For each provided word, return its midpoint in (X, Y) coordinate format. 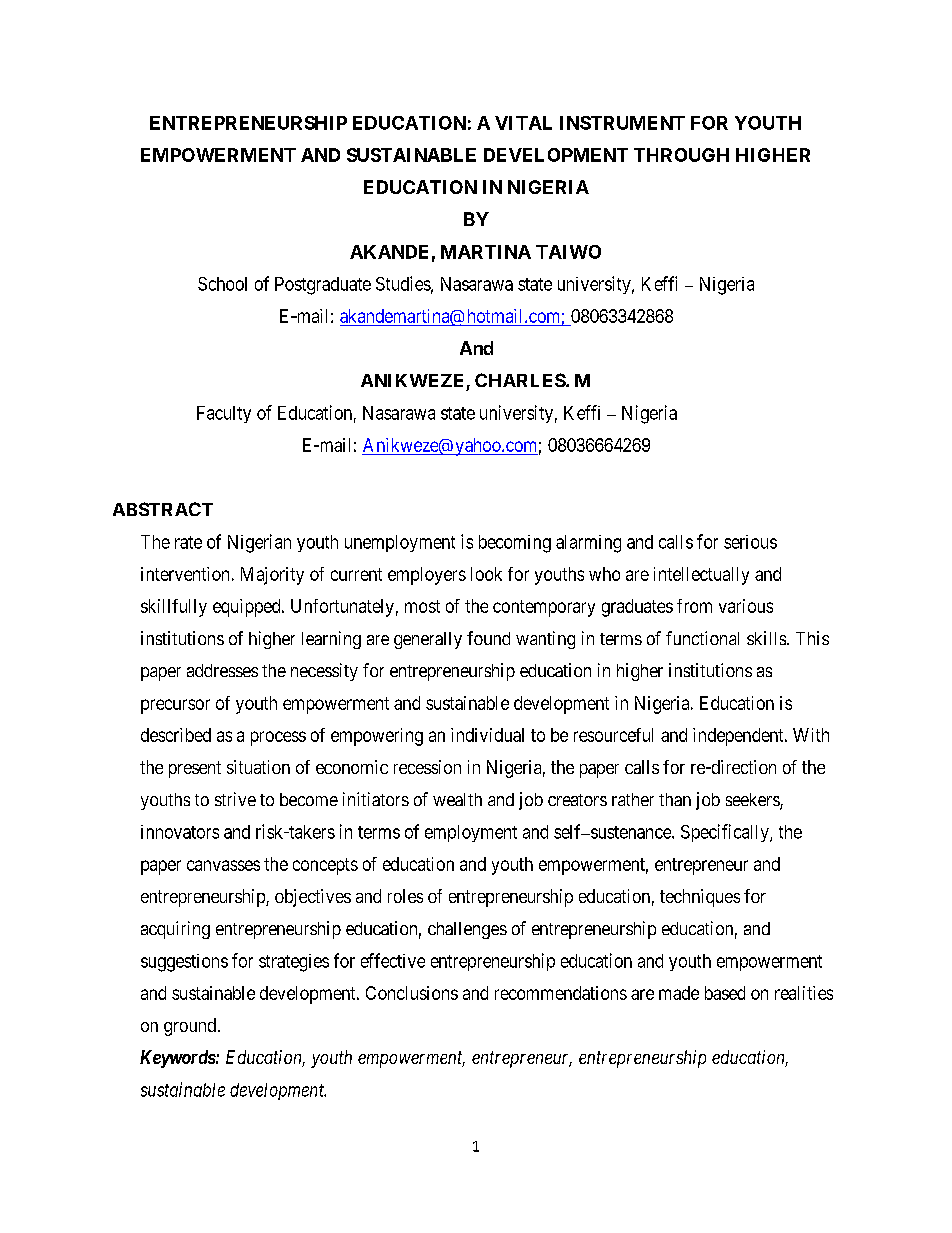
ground (190, 1027)
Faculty (224, 414)
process (278, 738)
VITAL (523, 123)
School (222, 284)
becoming (515, 544)
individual (487, 735)
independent (739, 737)
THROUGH (681, 155)
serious (750, 542)
